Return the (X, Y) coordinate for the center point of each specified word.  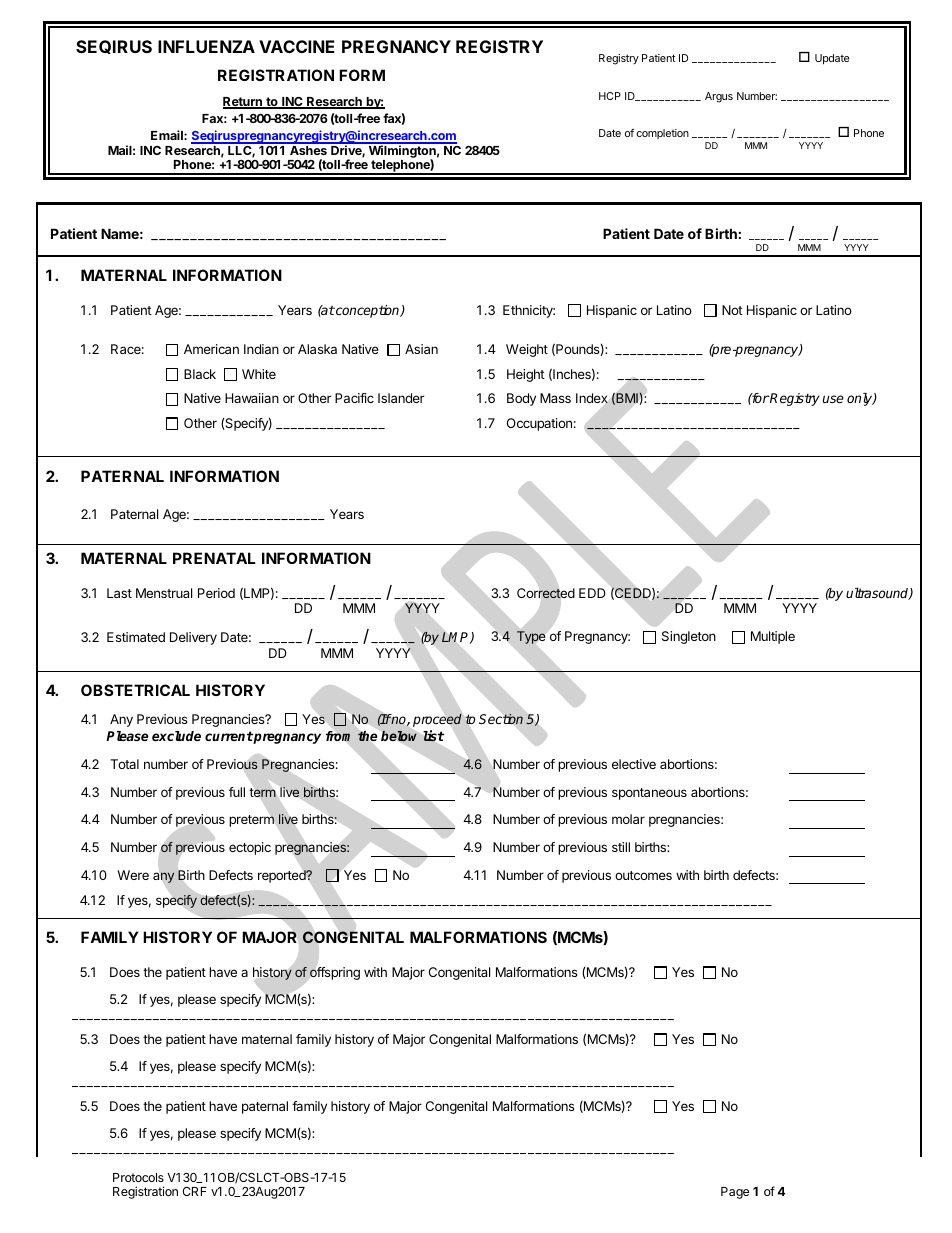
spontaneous (649, 794)
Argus (719, 97)
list (433, 736)
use (833, 399)
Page (735, 1193)
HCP (610, 96)
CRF (194, 1191)
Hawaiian (252, 398)
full (237, 792)
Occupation (539, 424)
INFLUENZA (206, 46)
